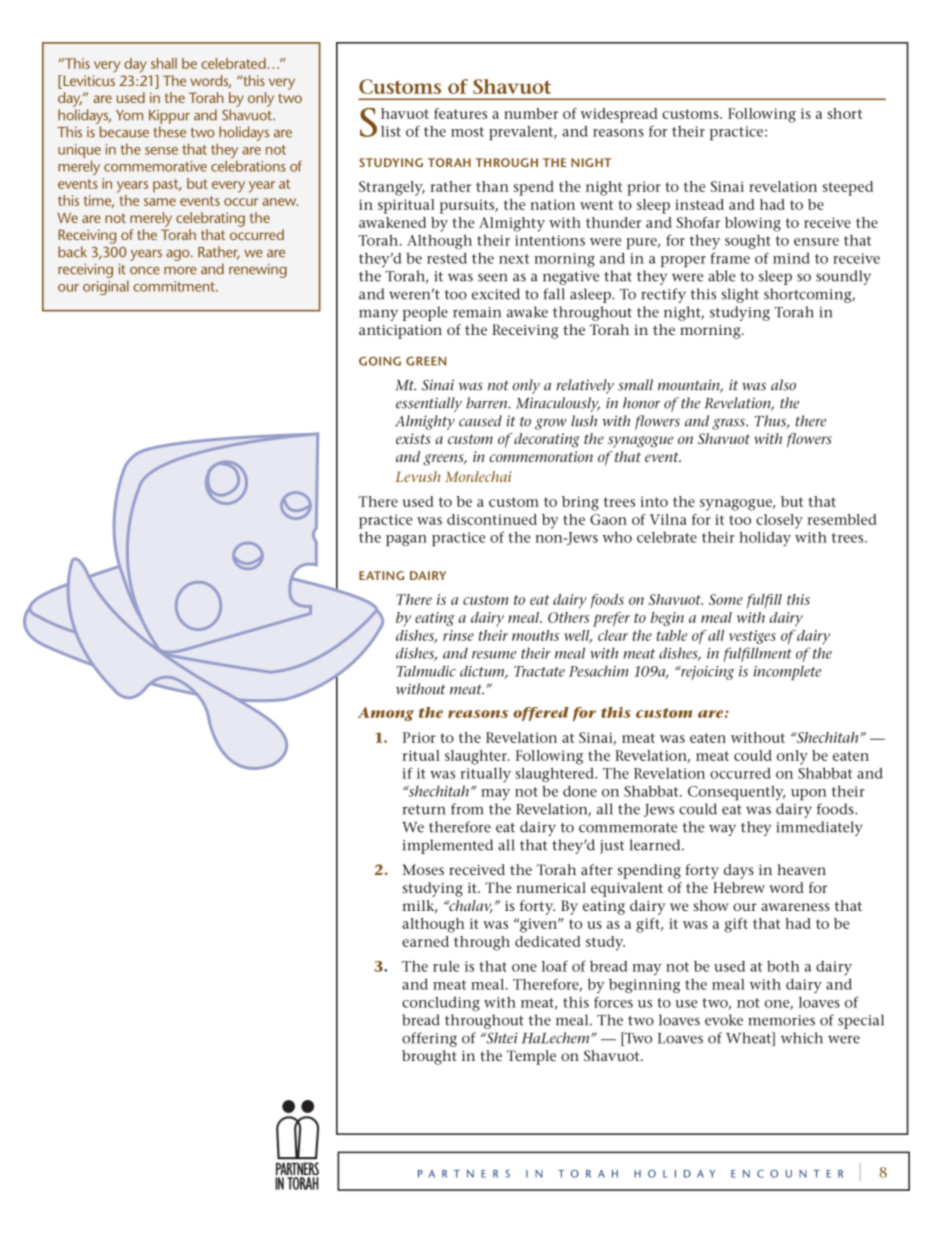 The image size is (952, 1233). Describe the element at coordinates (487, 403) in the screenshot. I see `barren` at that location.
